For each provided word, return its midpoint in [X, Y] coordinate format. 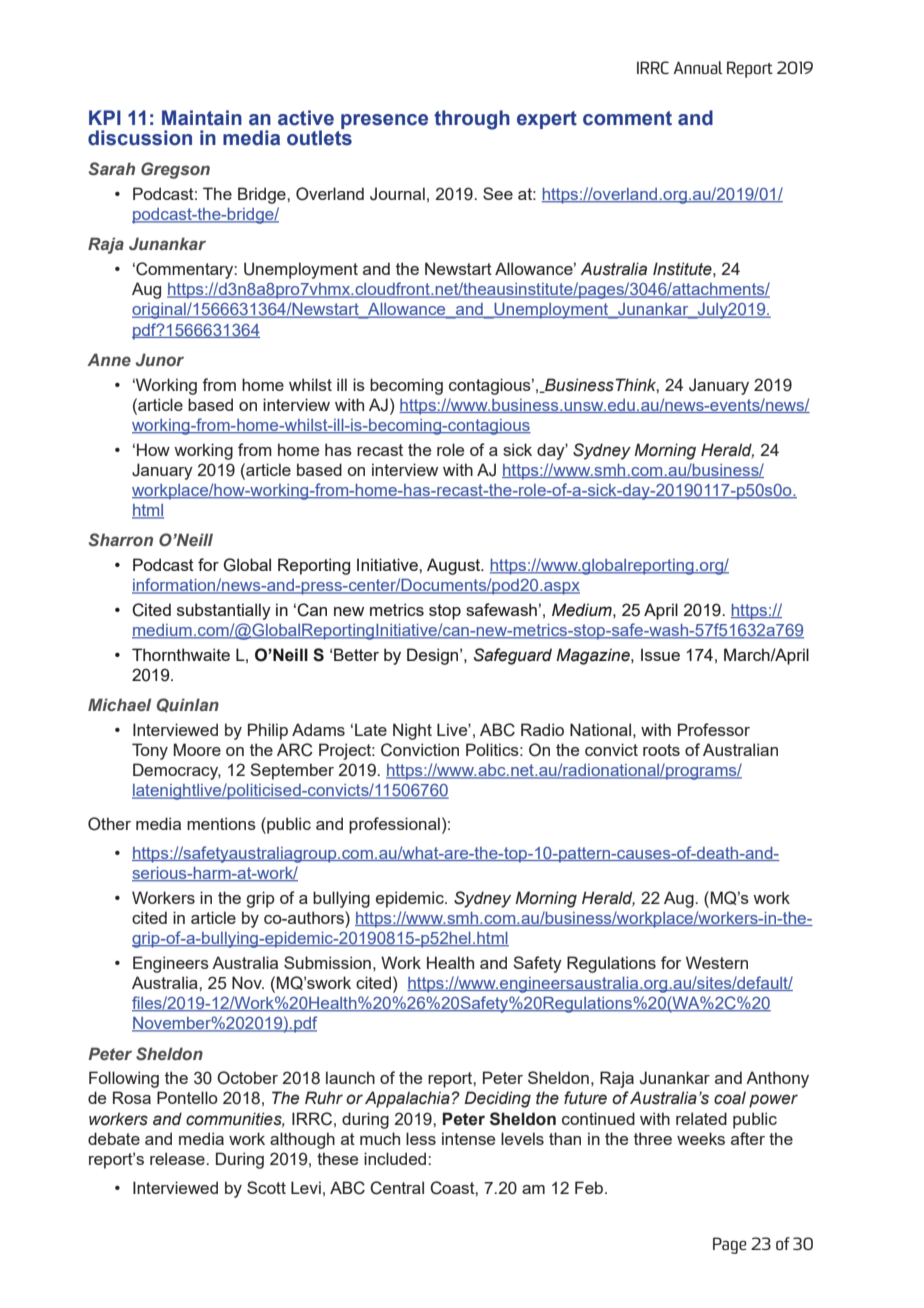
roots [661, 750]
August [455, 566]
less [421, 1138]
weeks [701, 1138]
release [178, 1158]
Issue [660, 654]
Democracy [177, 771]
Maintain [202, 118]
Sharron [121, 540]
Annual [698, 67]
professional [394, 825]
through [472, 120]
